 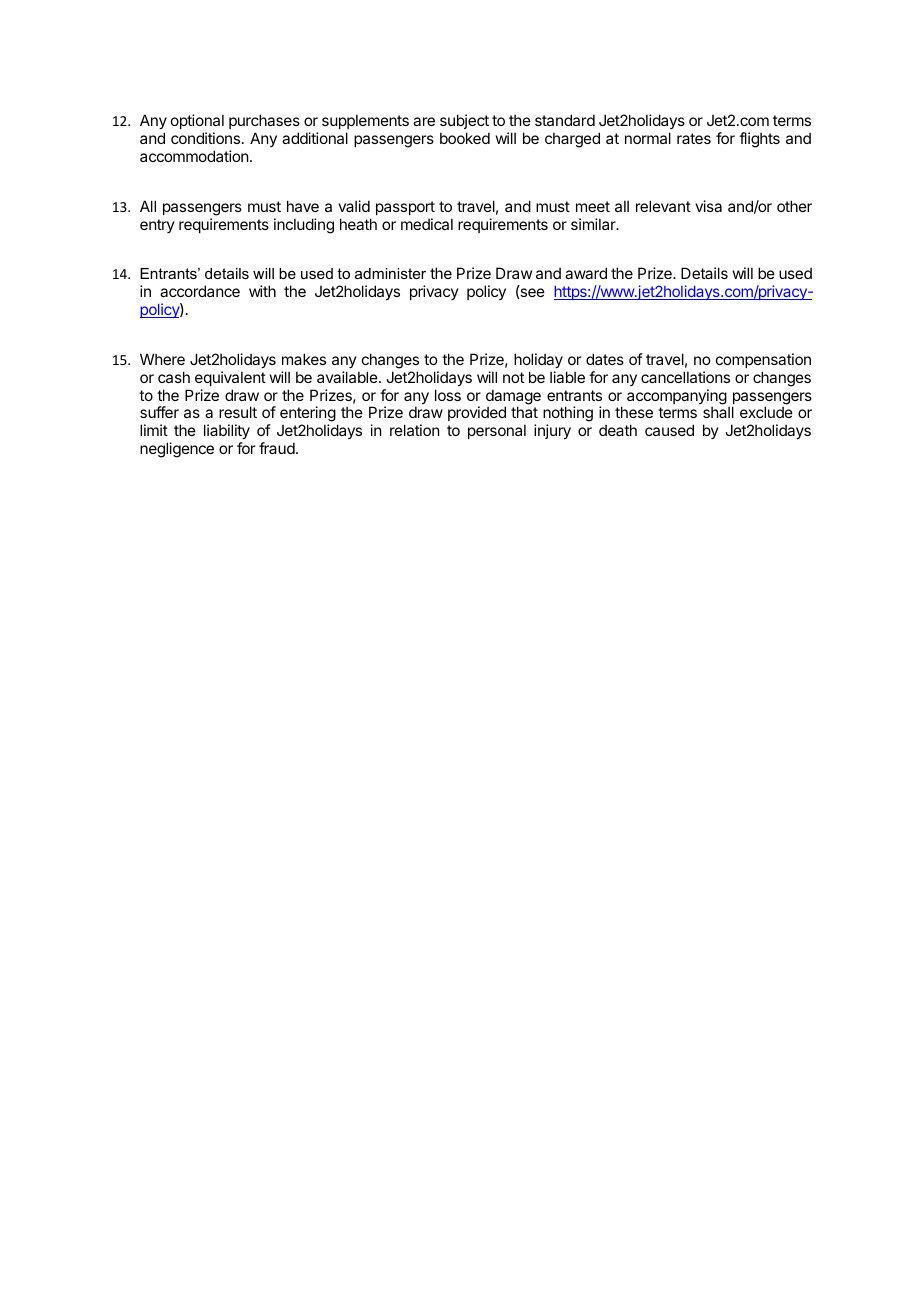 What do you see at coordinates (708, 206) in the image?
I see `visa` at bounding box center [708, 206].
